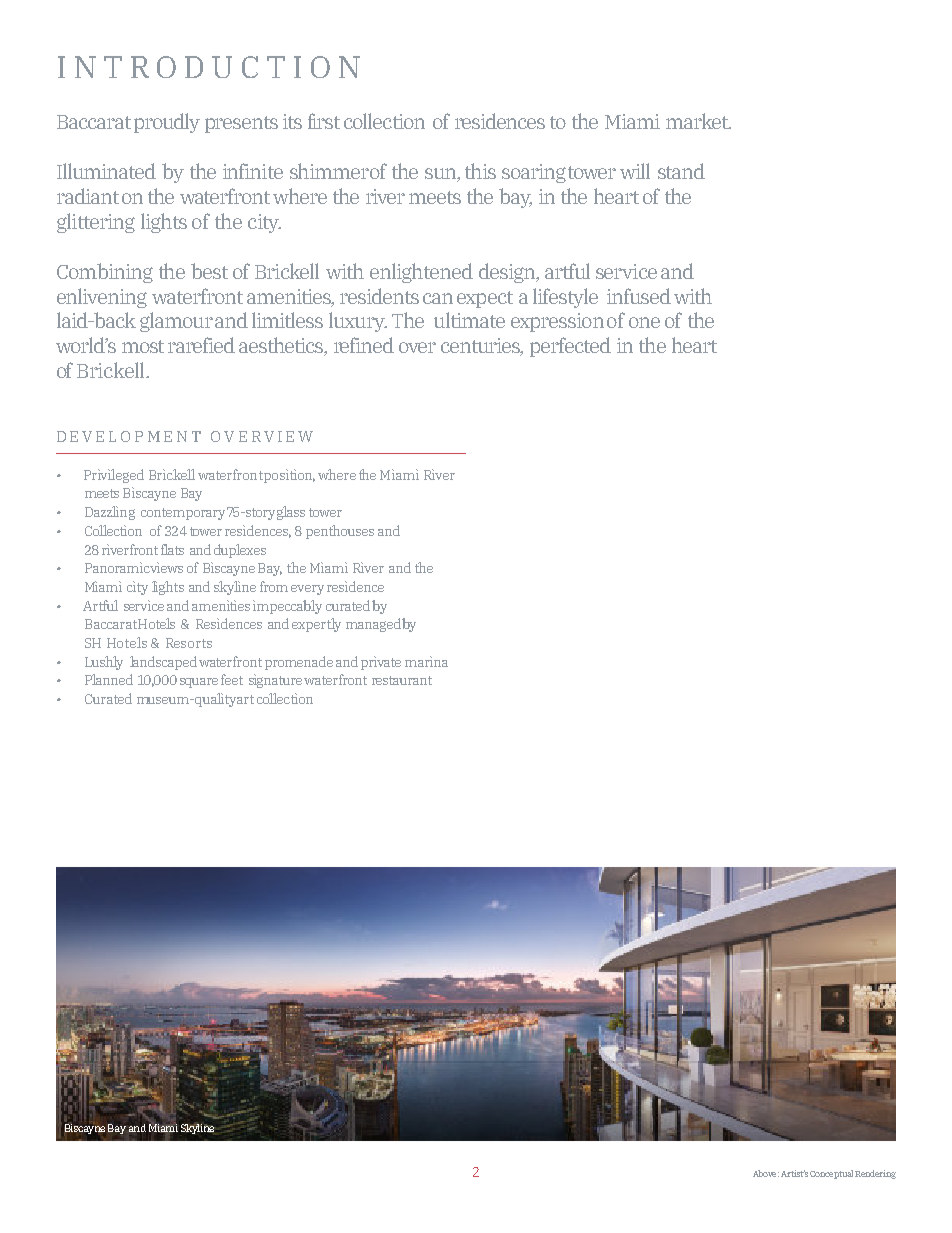 The height and width of the document is (1233, 952). I want to click on rarefied, so click(201, 345).
